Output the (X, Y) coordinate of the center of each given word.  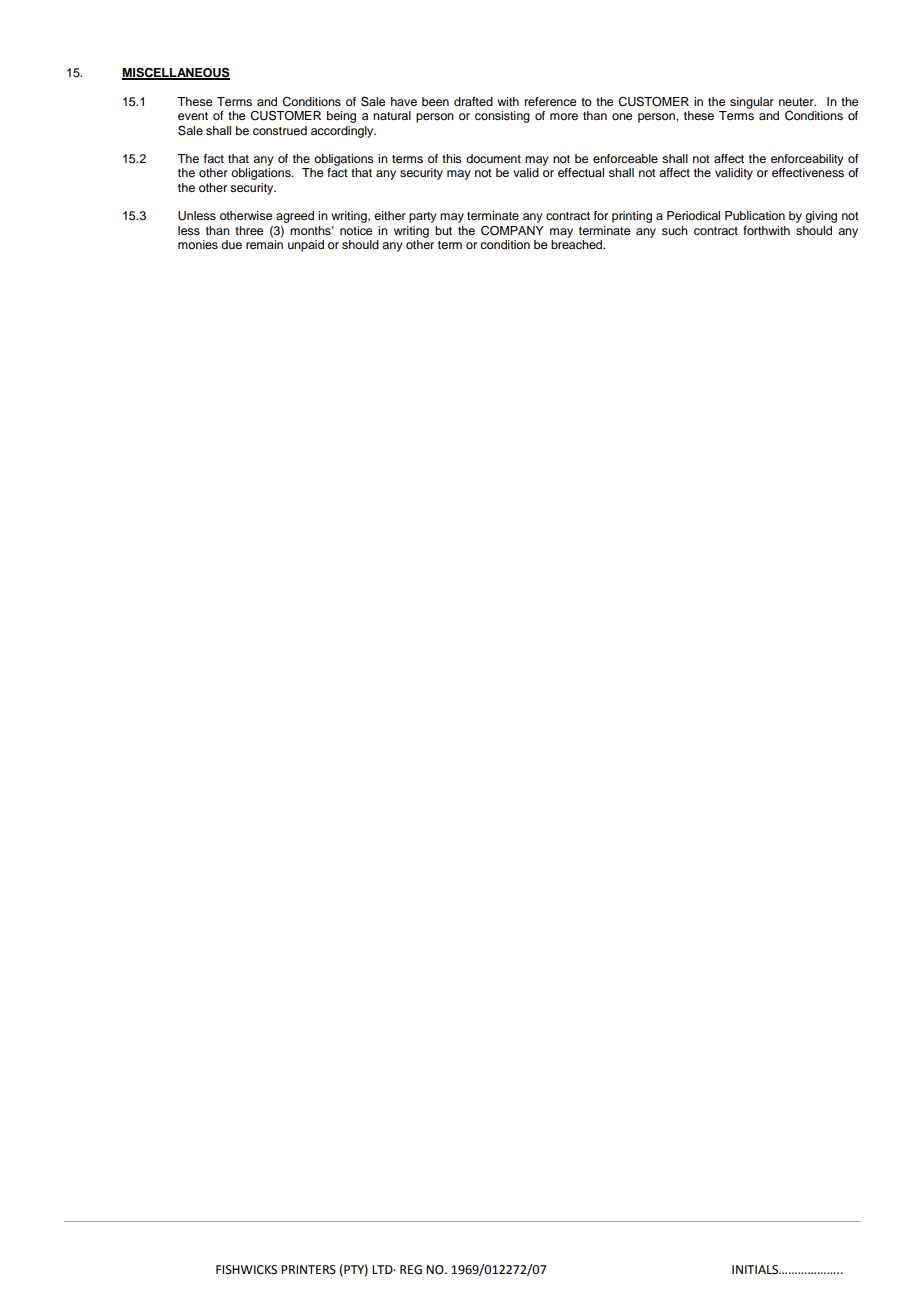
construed (280, 130)
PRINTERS (308, 1270)
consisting (502, 117)
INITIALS (756, 1270)
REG (411, 1270)
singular (752, 103)
